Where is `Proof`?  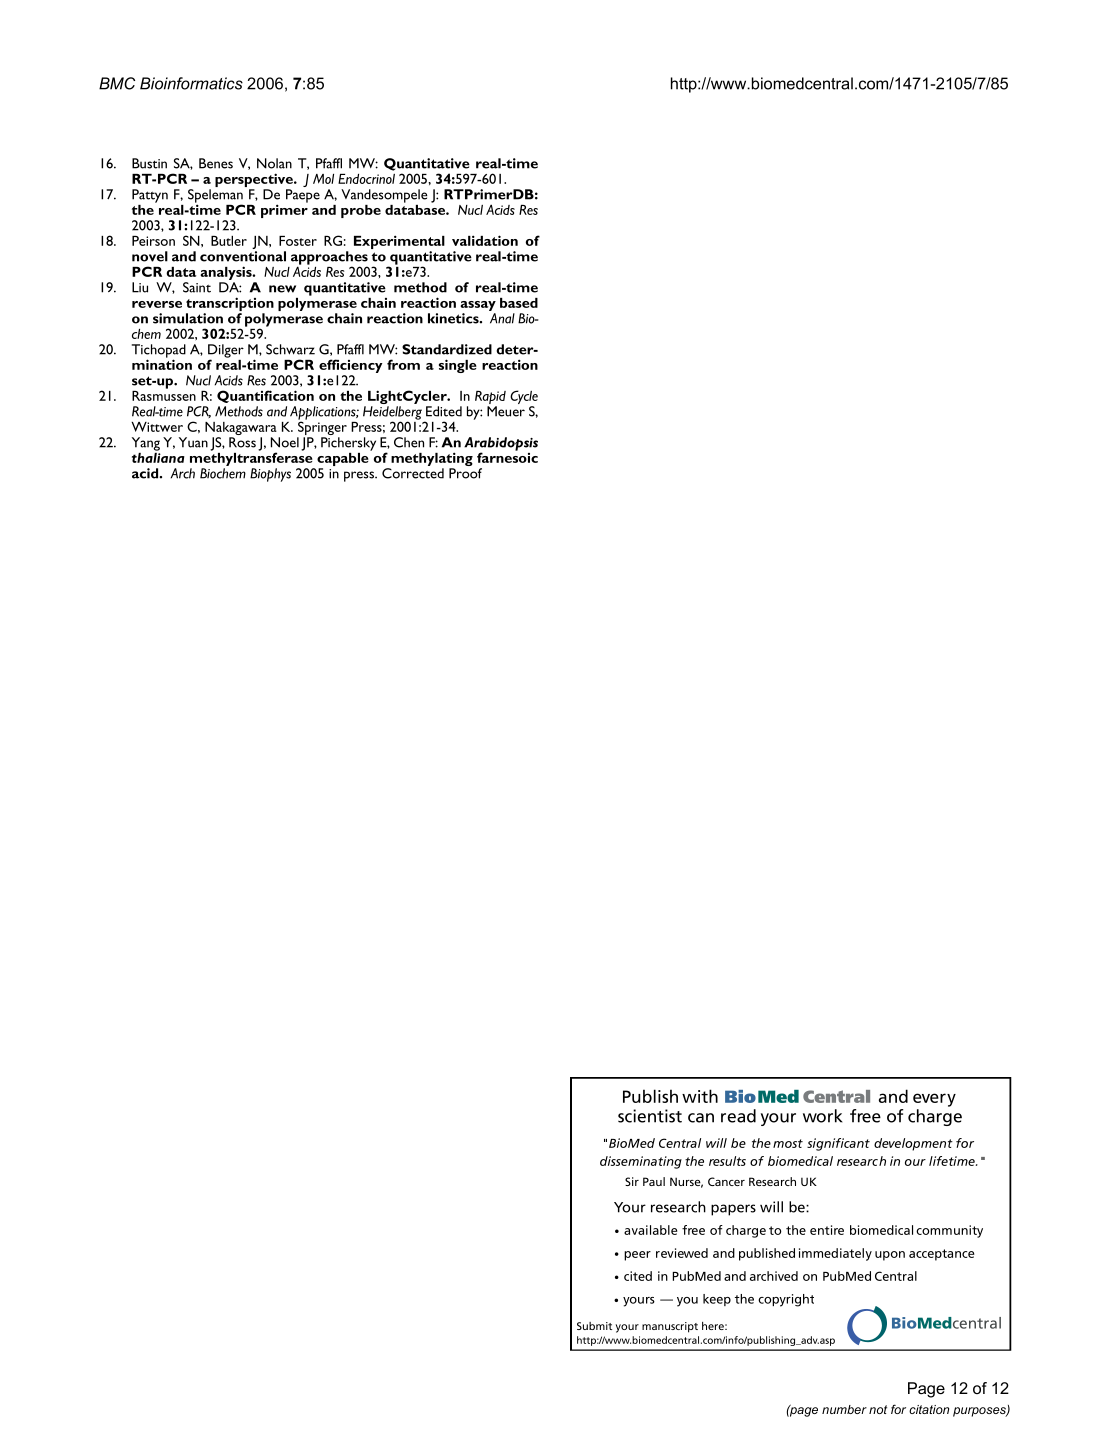 Proof is located at coordinates (465, 473).
